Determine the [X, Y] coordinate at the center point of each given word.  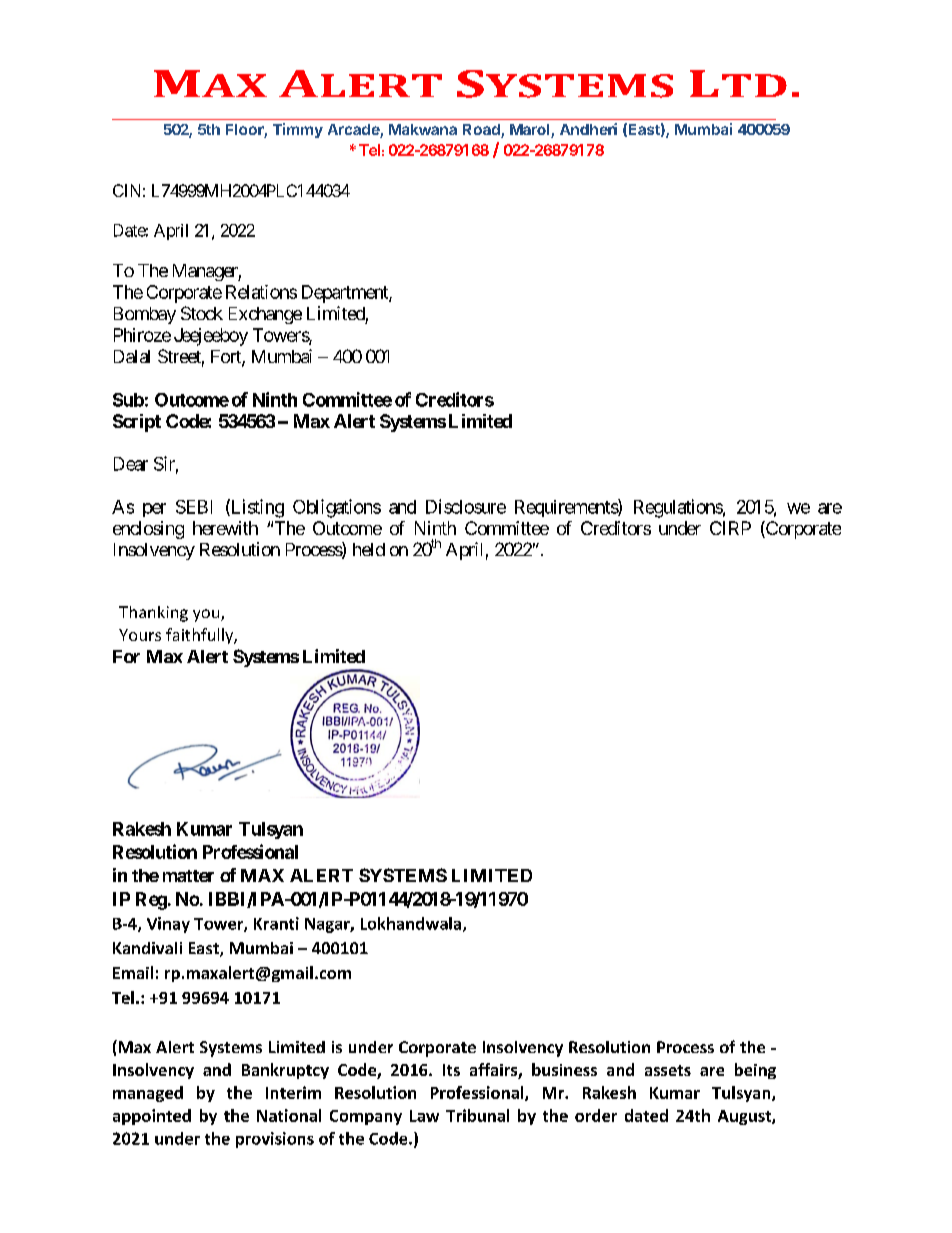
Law [424, 1116]
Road [482, 131]
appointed [152, 1117]
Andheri [588, 129]
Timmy [298, 130]
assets [668, 1070]
